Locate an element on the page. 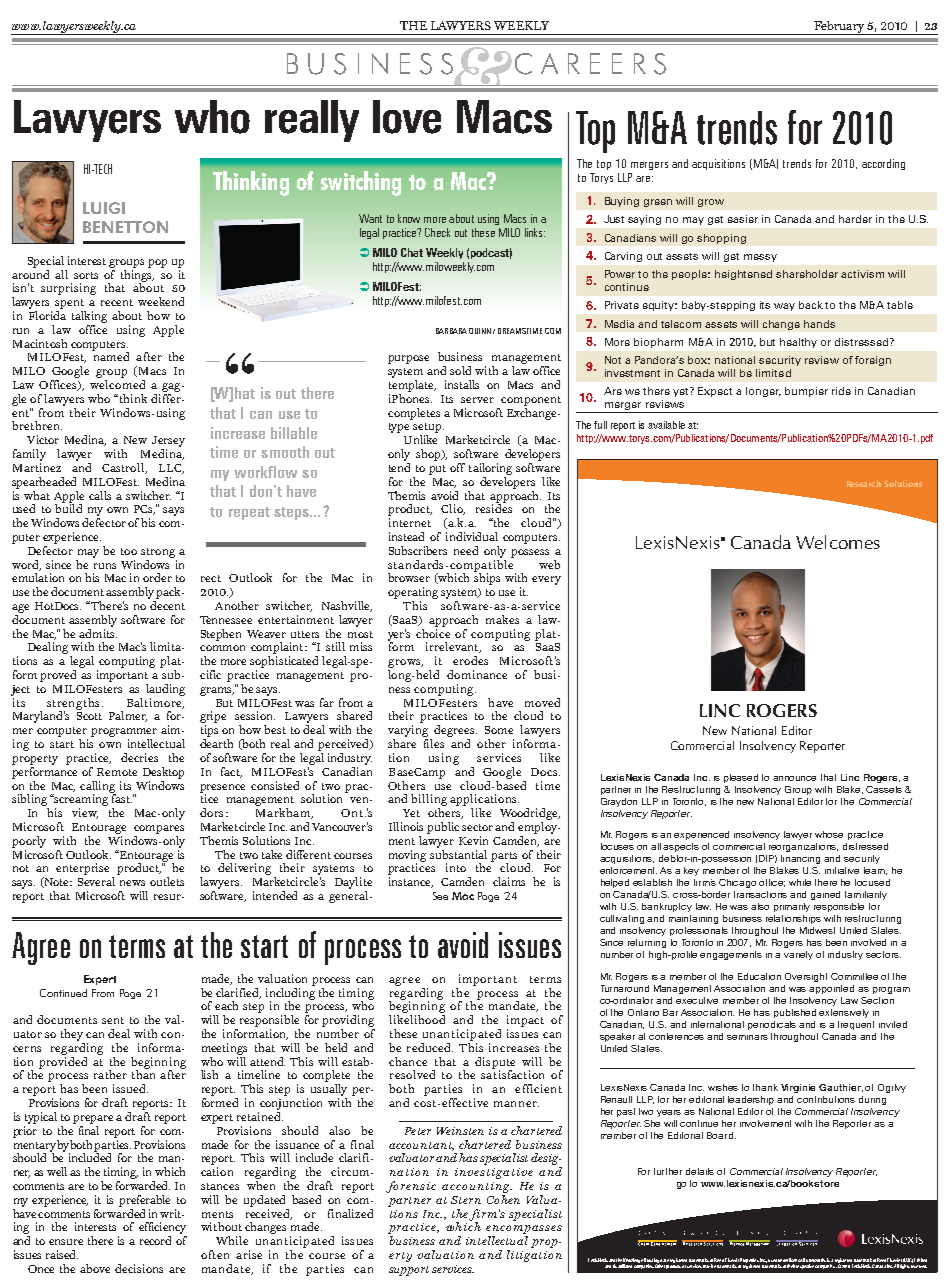 The width and height of the document is (949, 1288). licence is located at coordinates (796, 1260).
